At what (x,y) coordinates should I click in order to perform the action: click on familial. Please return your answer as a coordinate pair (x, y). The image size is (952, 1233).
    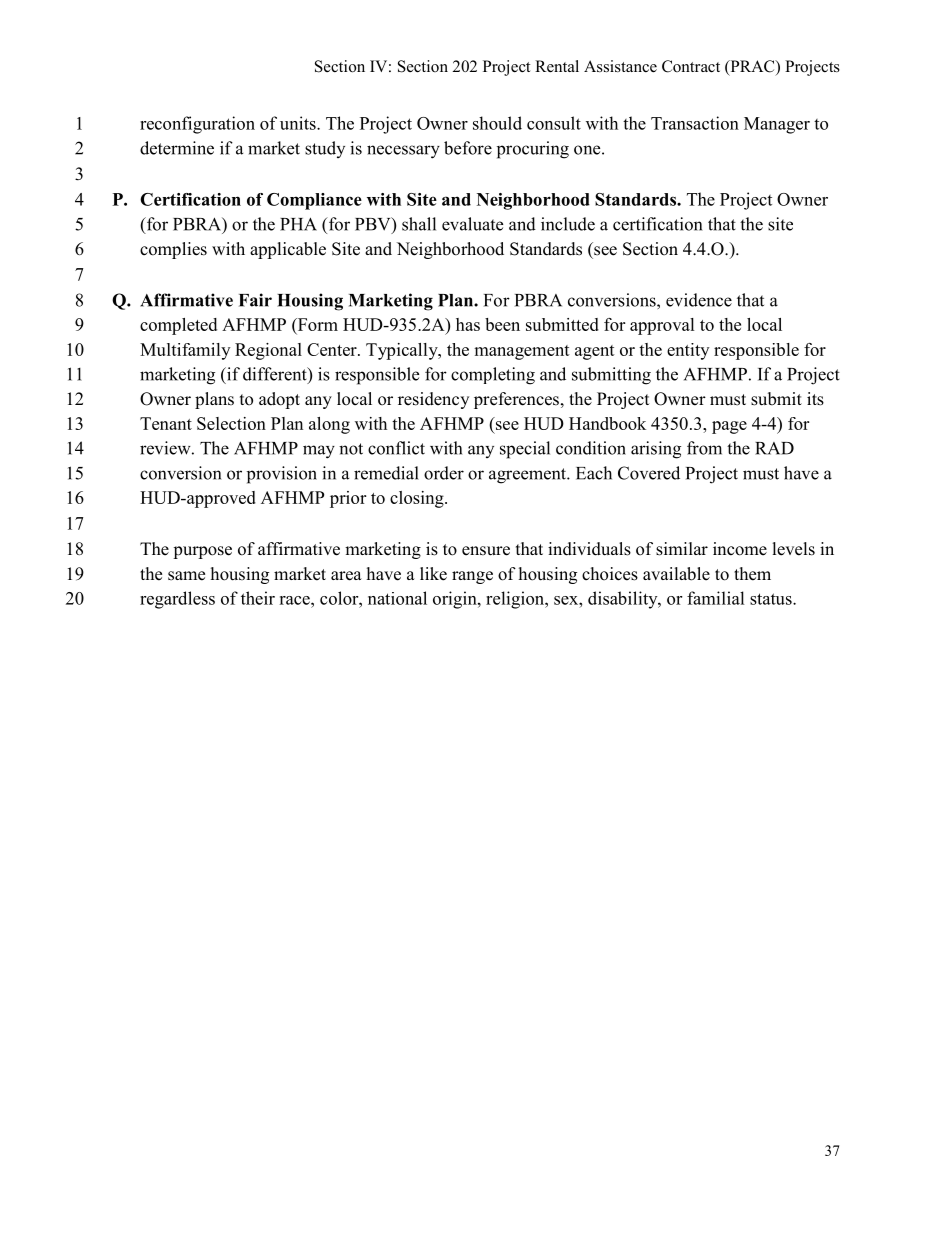
    Looking at the image, I should click on (716, 598).
